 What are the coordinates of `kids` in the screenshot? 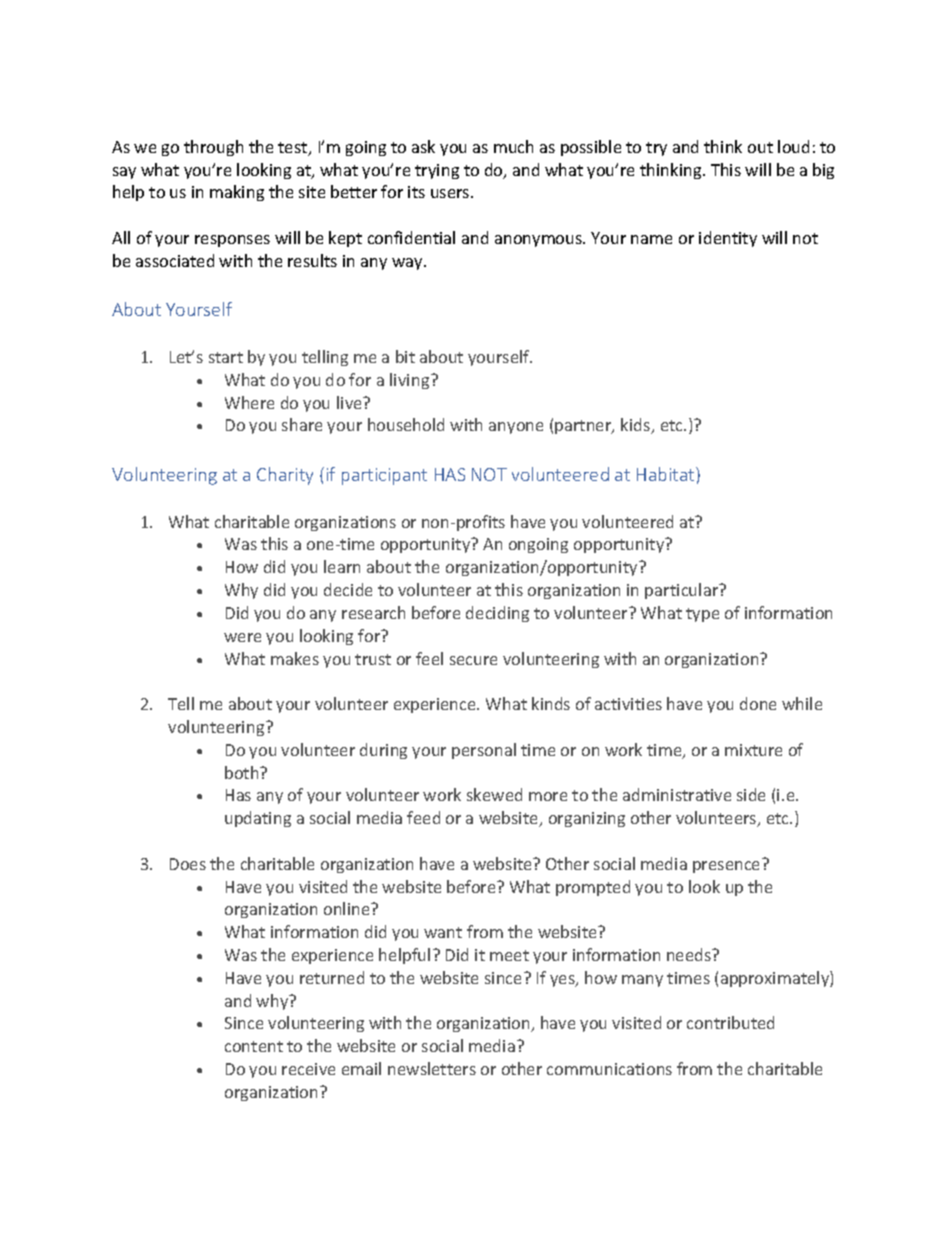 It's located at (637, 426).
